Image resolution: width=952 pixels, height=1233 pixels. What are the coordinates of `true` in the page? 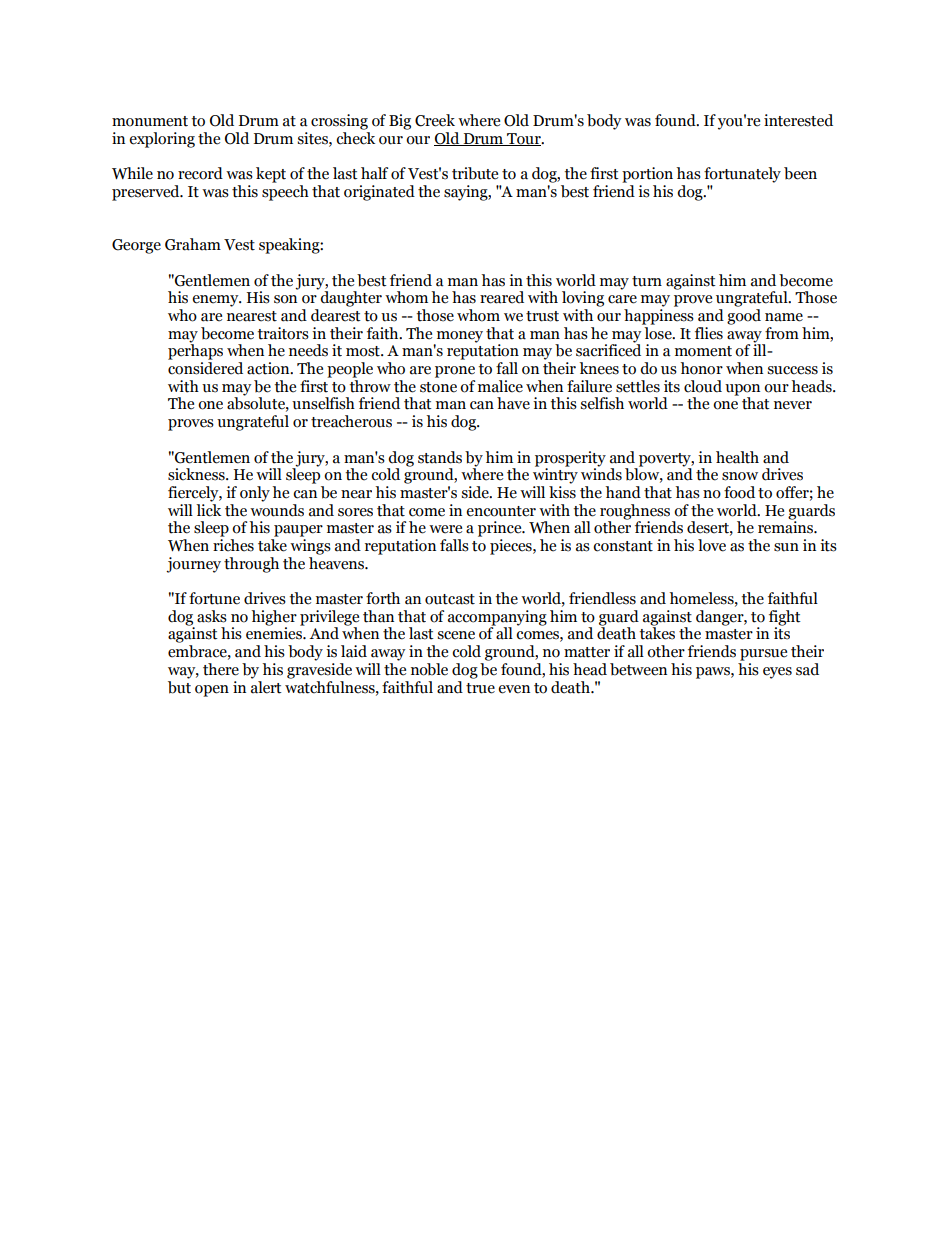 It's located at (480, 688).
